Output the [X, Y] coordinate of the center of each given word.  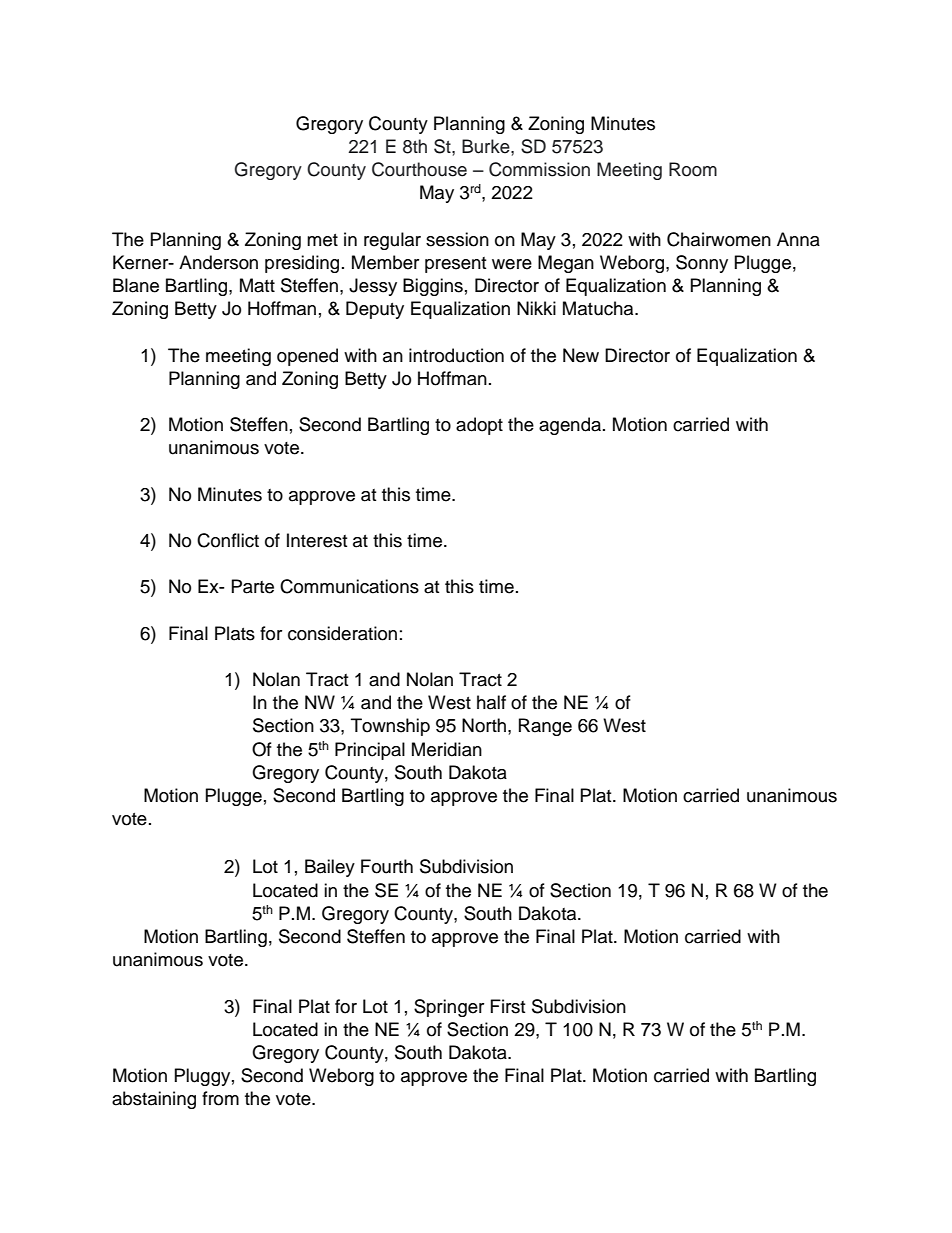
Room [693, 169]
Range [545, 727]
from [220, 1098]
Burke [487, 146]
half [491, 702]
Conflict [228, 540]
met [322, 240]
